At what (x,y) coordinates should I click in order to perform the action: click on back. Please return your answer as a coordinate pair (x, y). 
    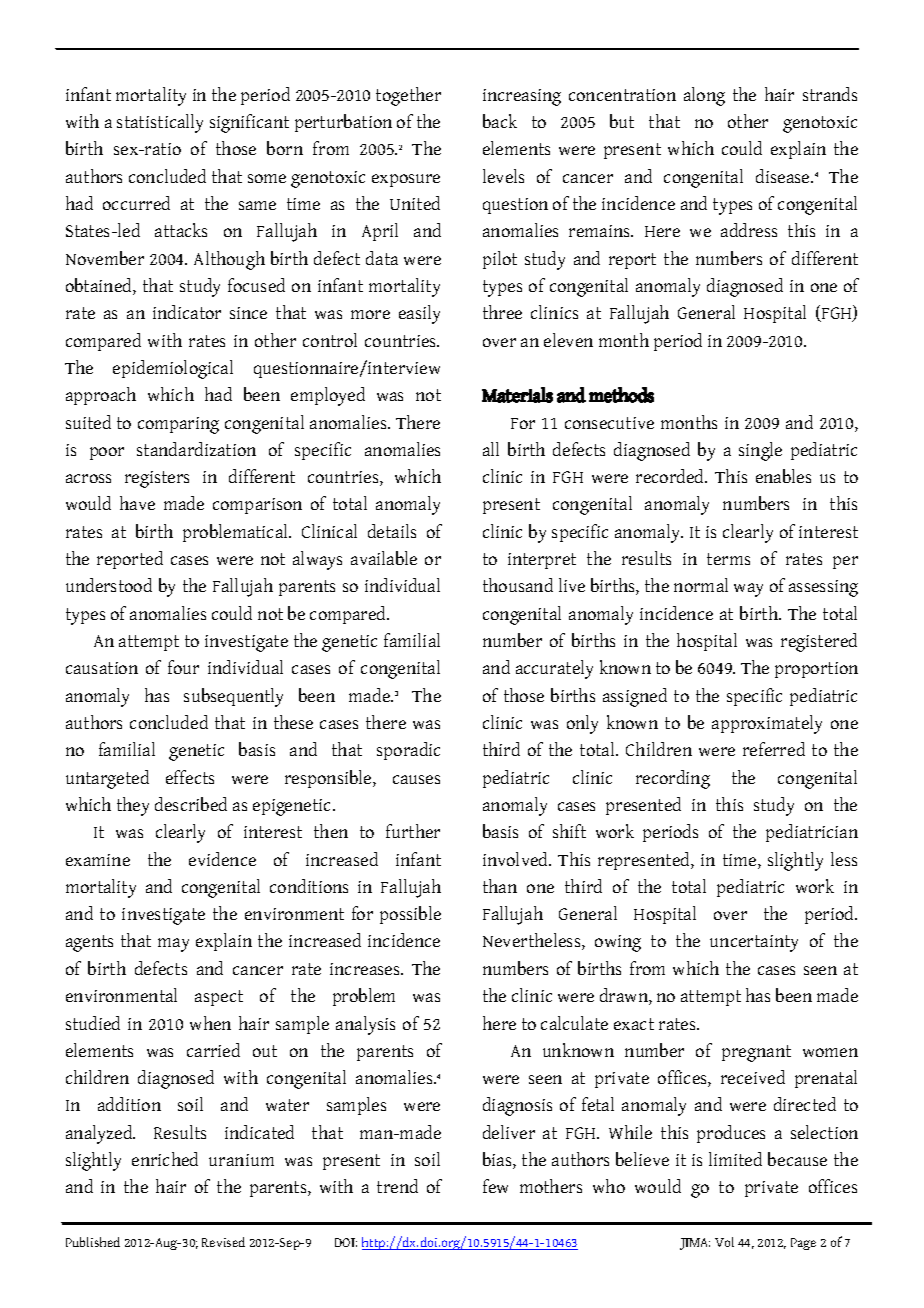
    Looking at the image, I should click on (500, 121).
